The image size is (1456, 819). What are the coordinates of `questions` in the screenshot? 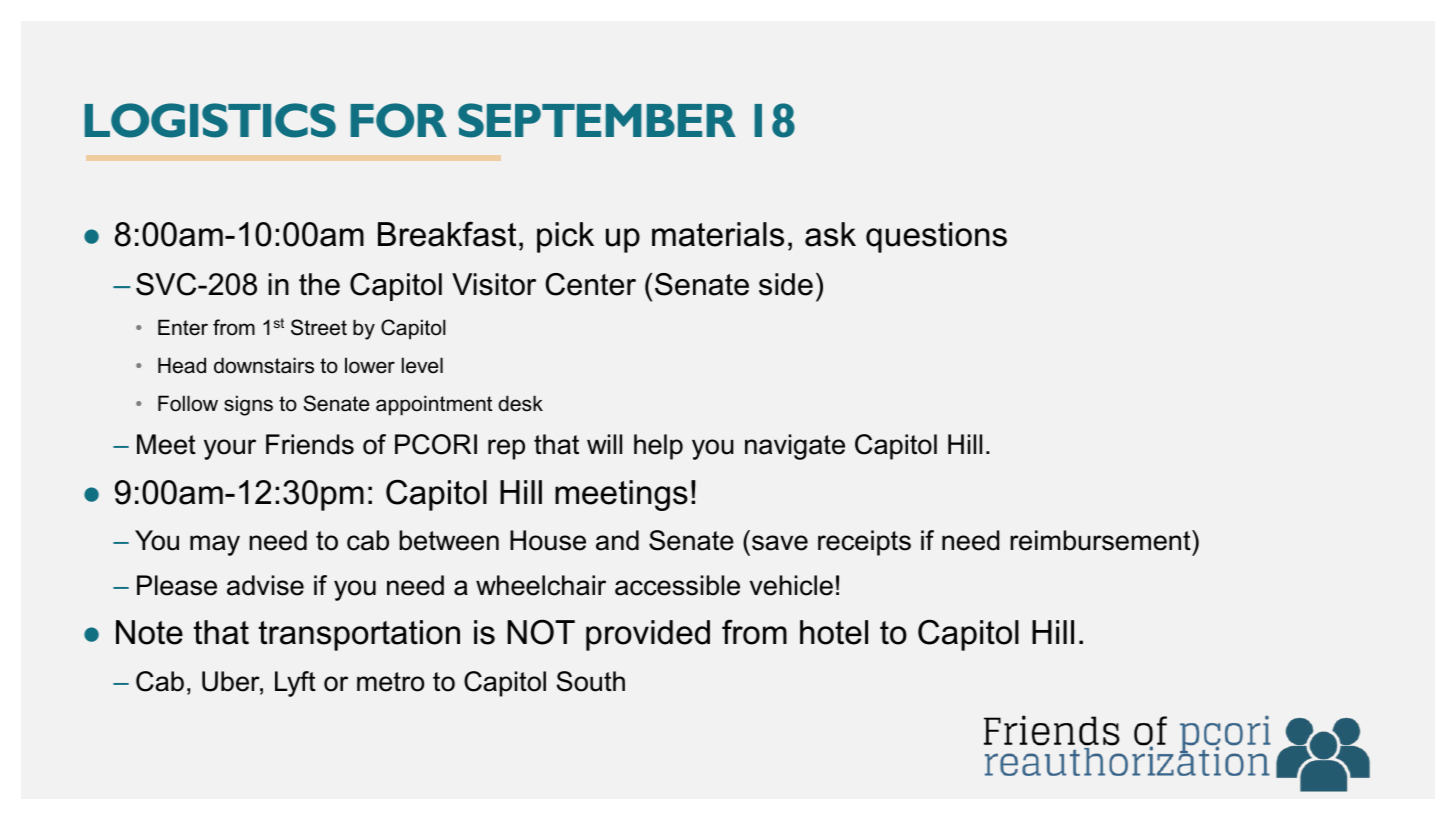 It's located at (936, 237).
